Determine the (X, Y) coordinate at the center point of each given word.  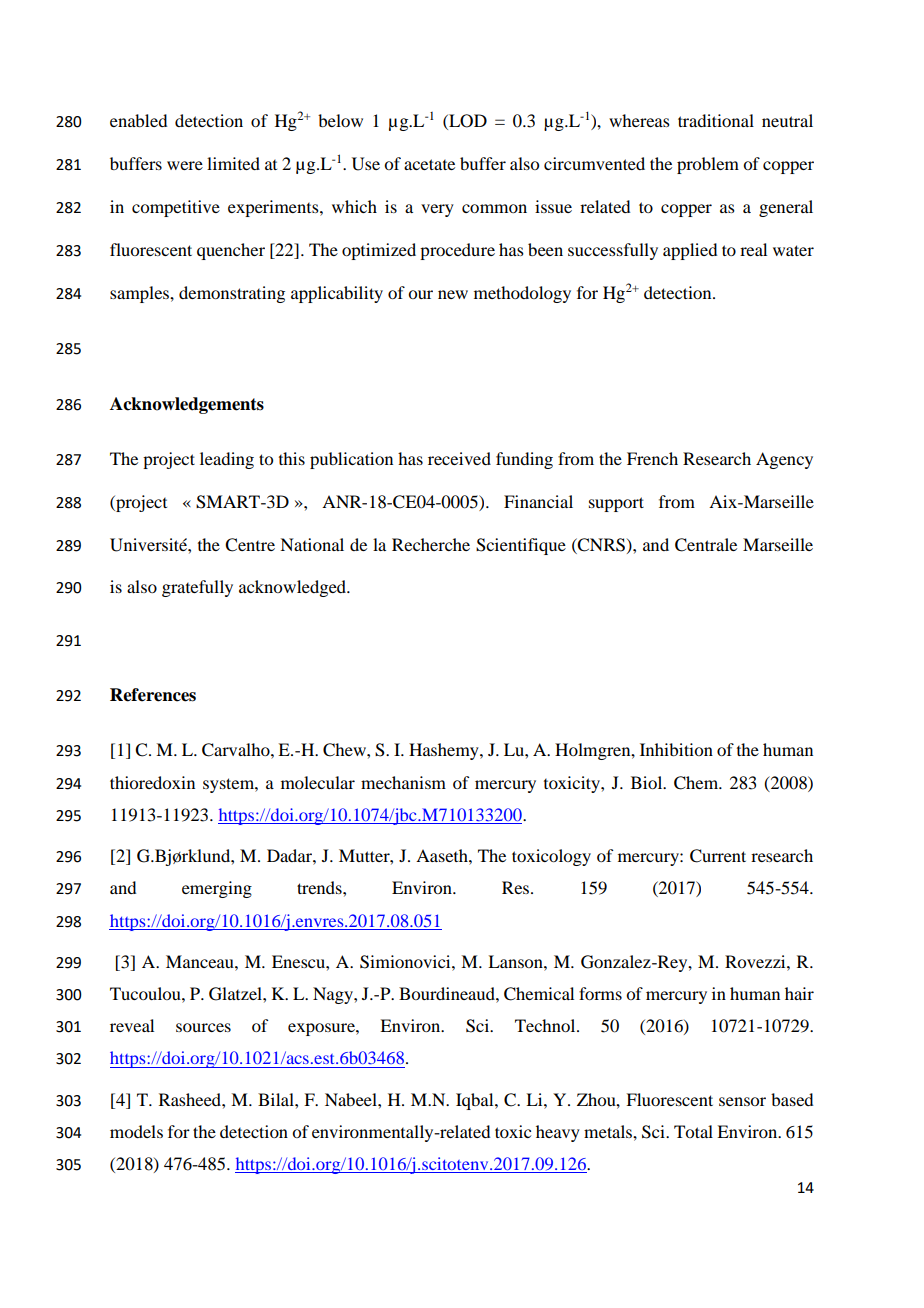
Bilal (277, 1099)
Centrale (706, 545)
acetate (429, 164)
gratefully (197, 588)
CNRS (600, 545)
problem (708, 165)
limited (233, 163)
